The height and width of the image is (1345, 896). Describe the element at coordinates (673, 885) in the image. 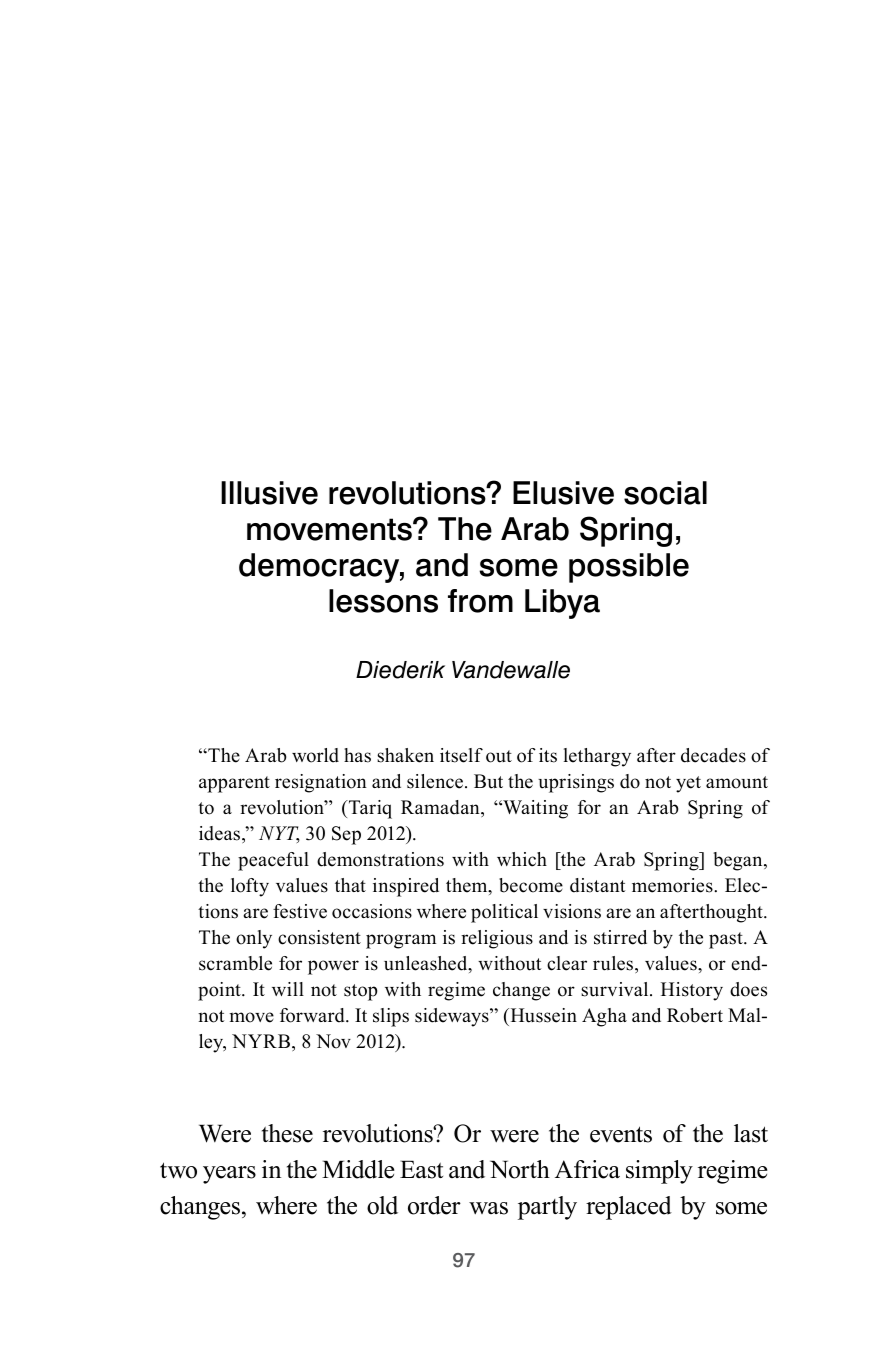

I see `memories` at that location.
